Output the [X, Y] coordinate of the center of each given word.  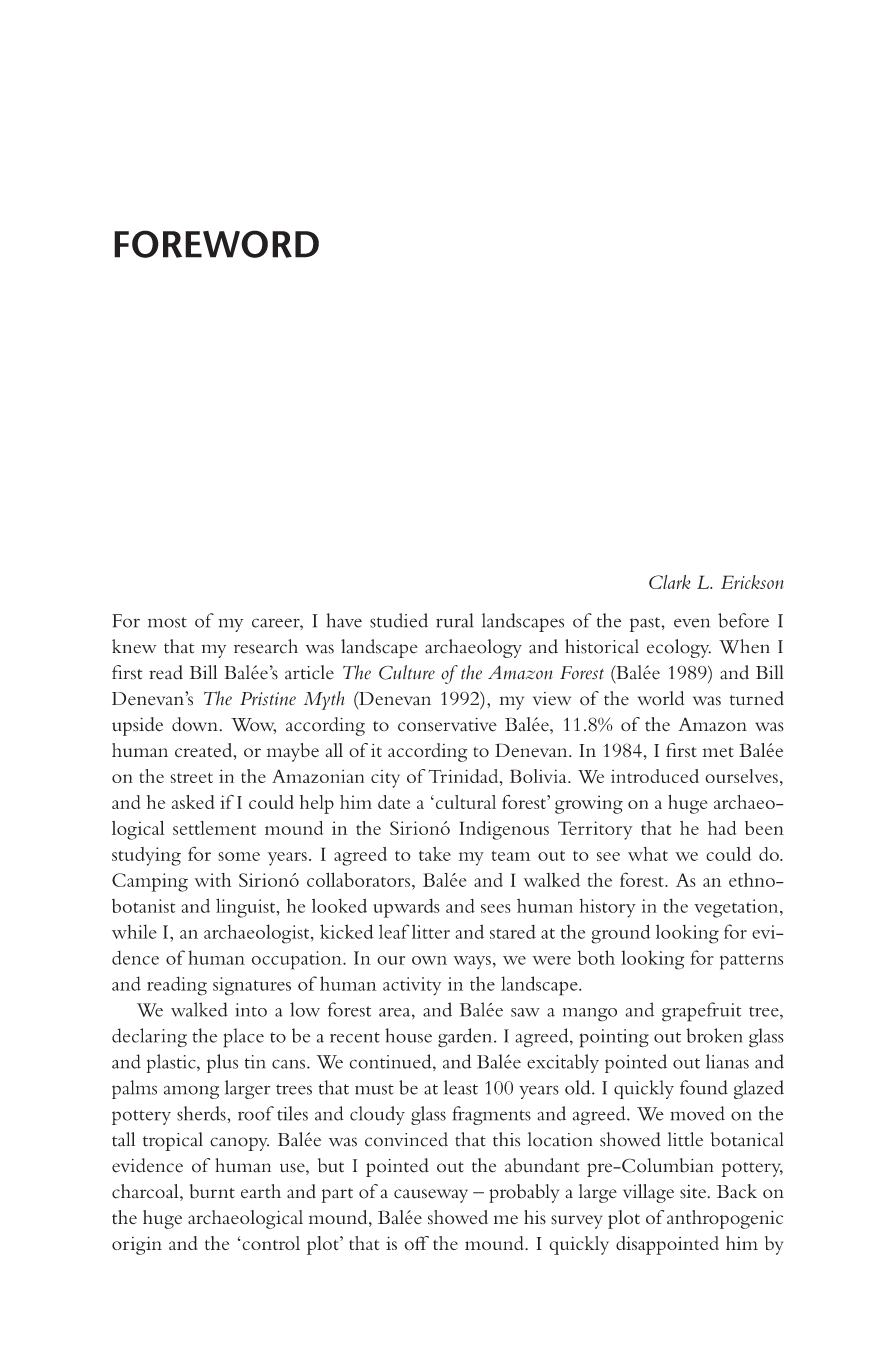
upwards [406, 908]
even [692, 623]
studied [399, 620]
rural [454, 620]
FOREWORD [216, 244]
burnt [212, 1191]
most [167, 622]
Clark [670, 582]
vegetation [737, 908]
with [212, 880]
